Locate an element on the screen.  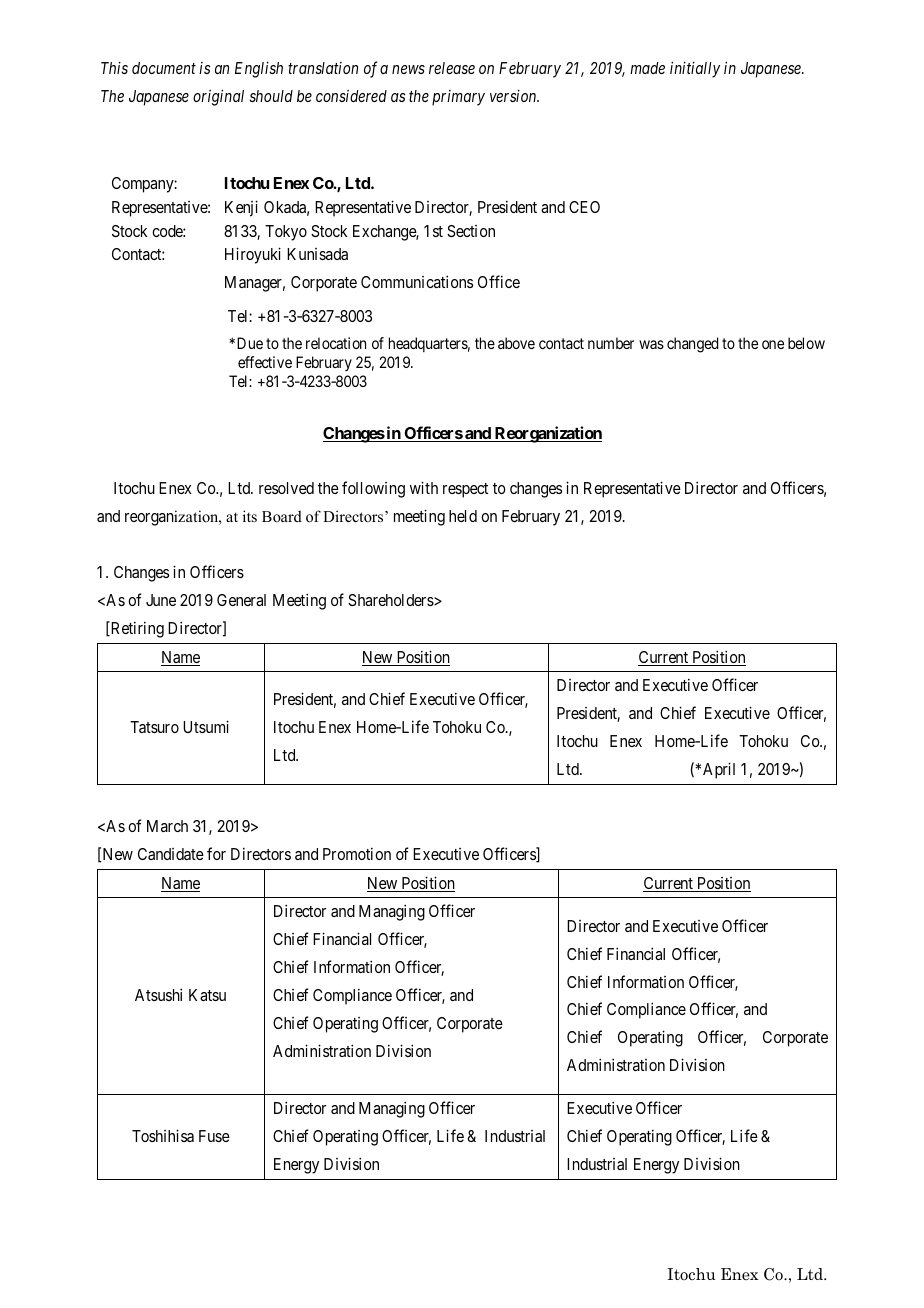
above is located at coordinates (516, 343).
